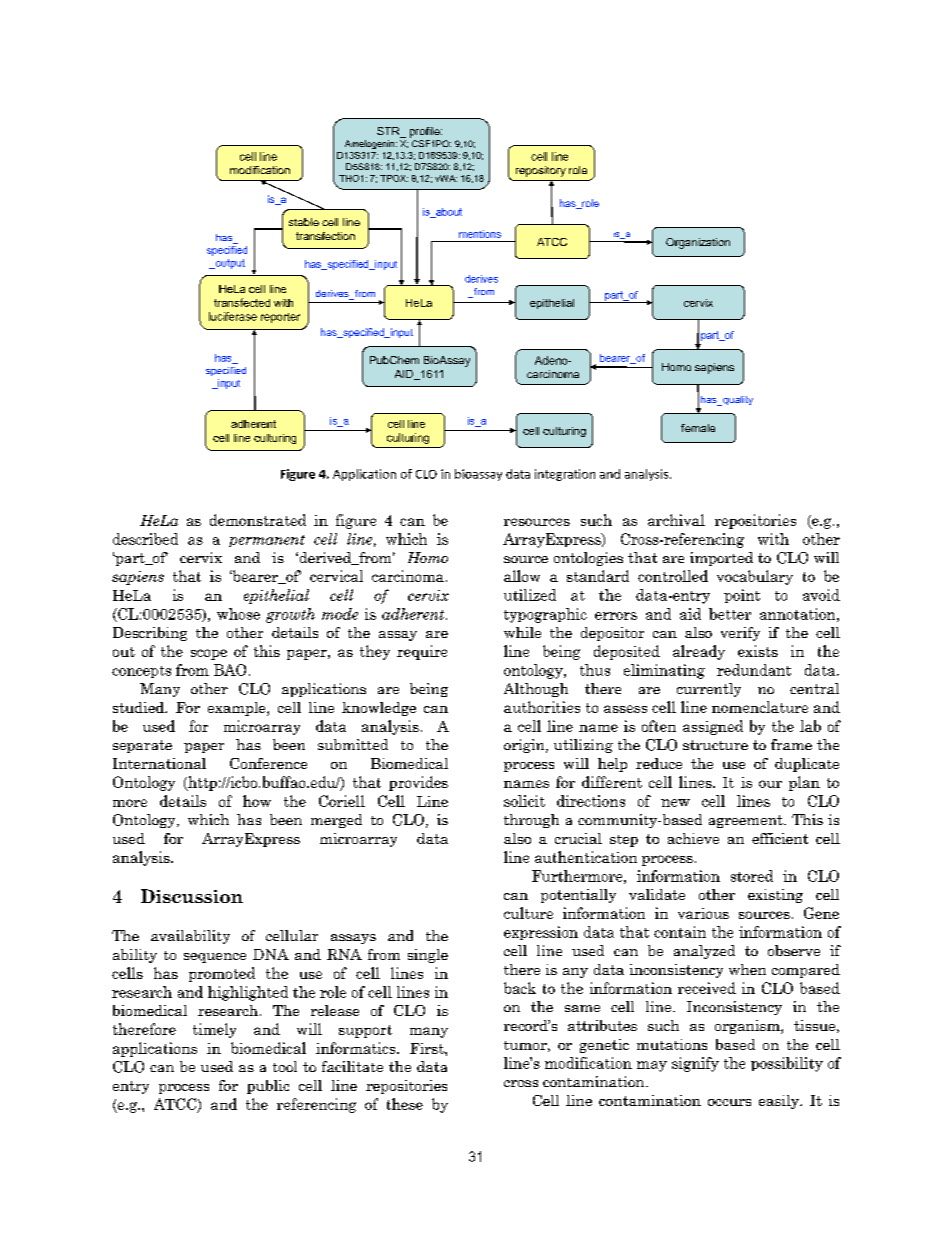  I want to click on luciferase, so click(233, 316).
